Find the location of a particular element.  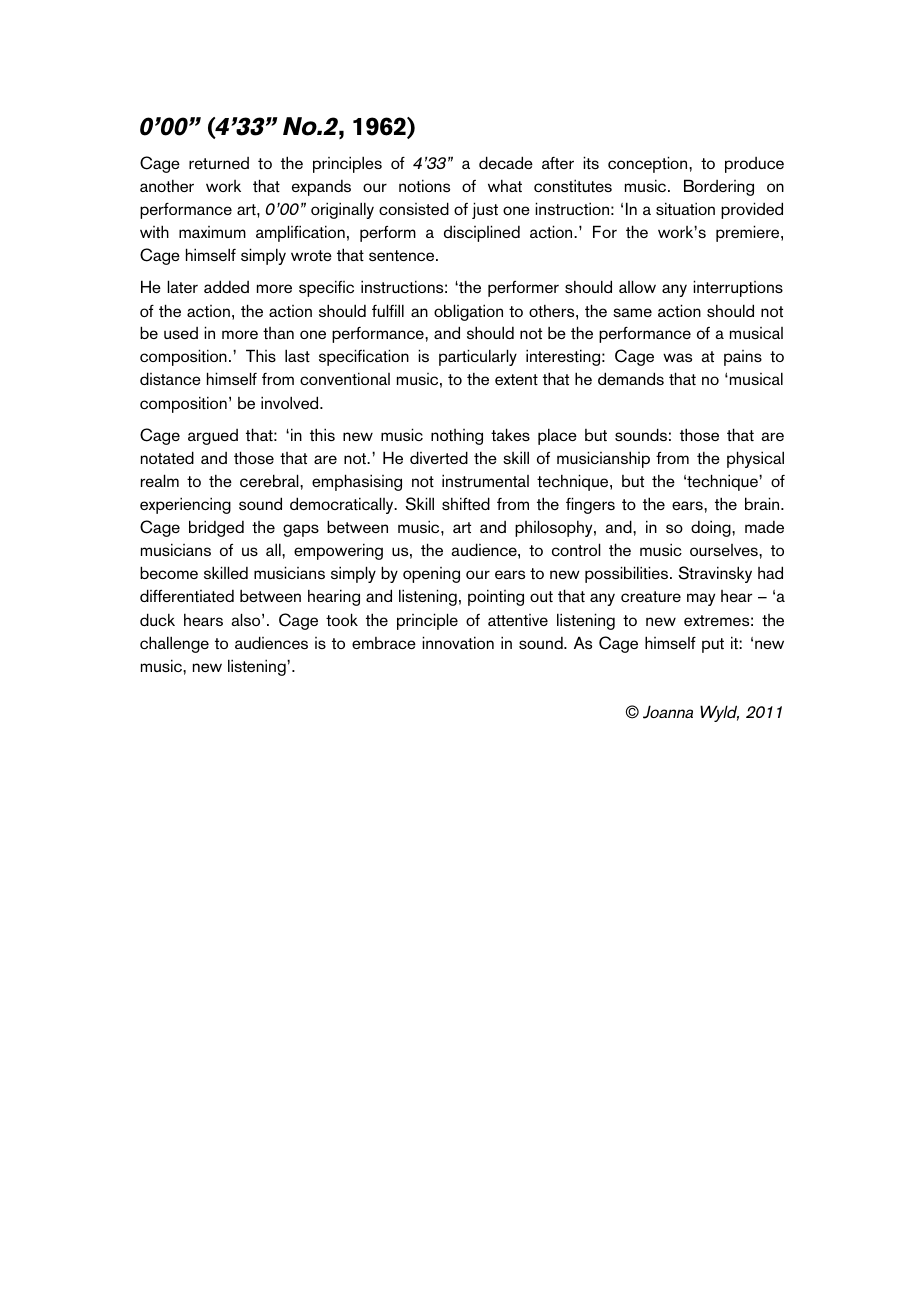

shifted is located at coordinates (466, 503).
